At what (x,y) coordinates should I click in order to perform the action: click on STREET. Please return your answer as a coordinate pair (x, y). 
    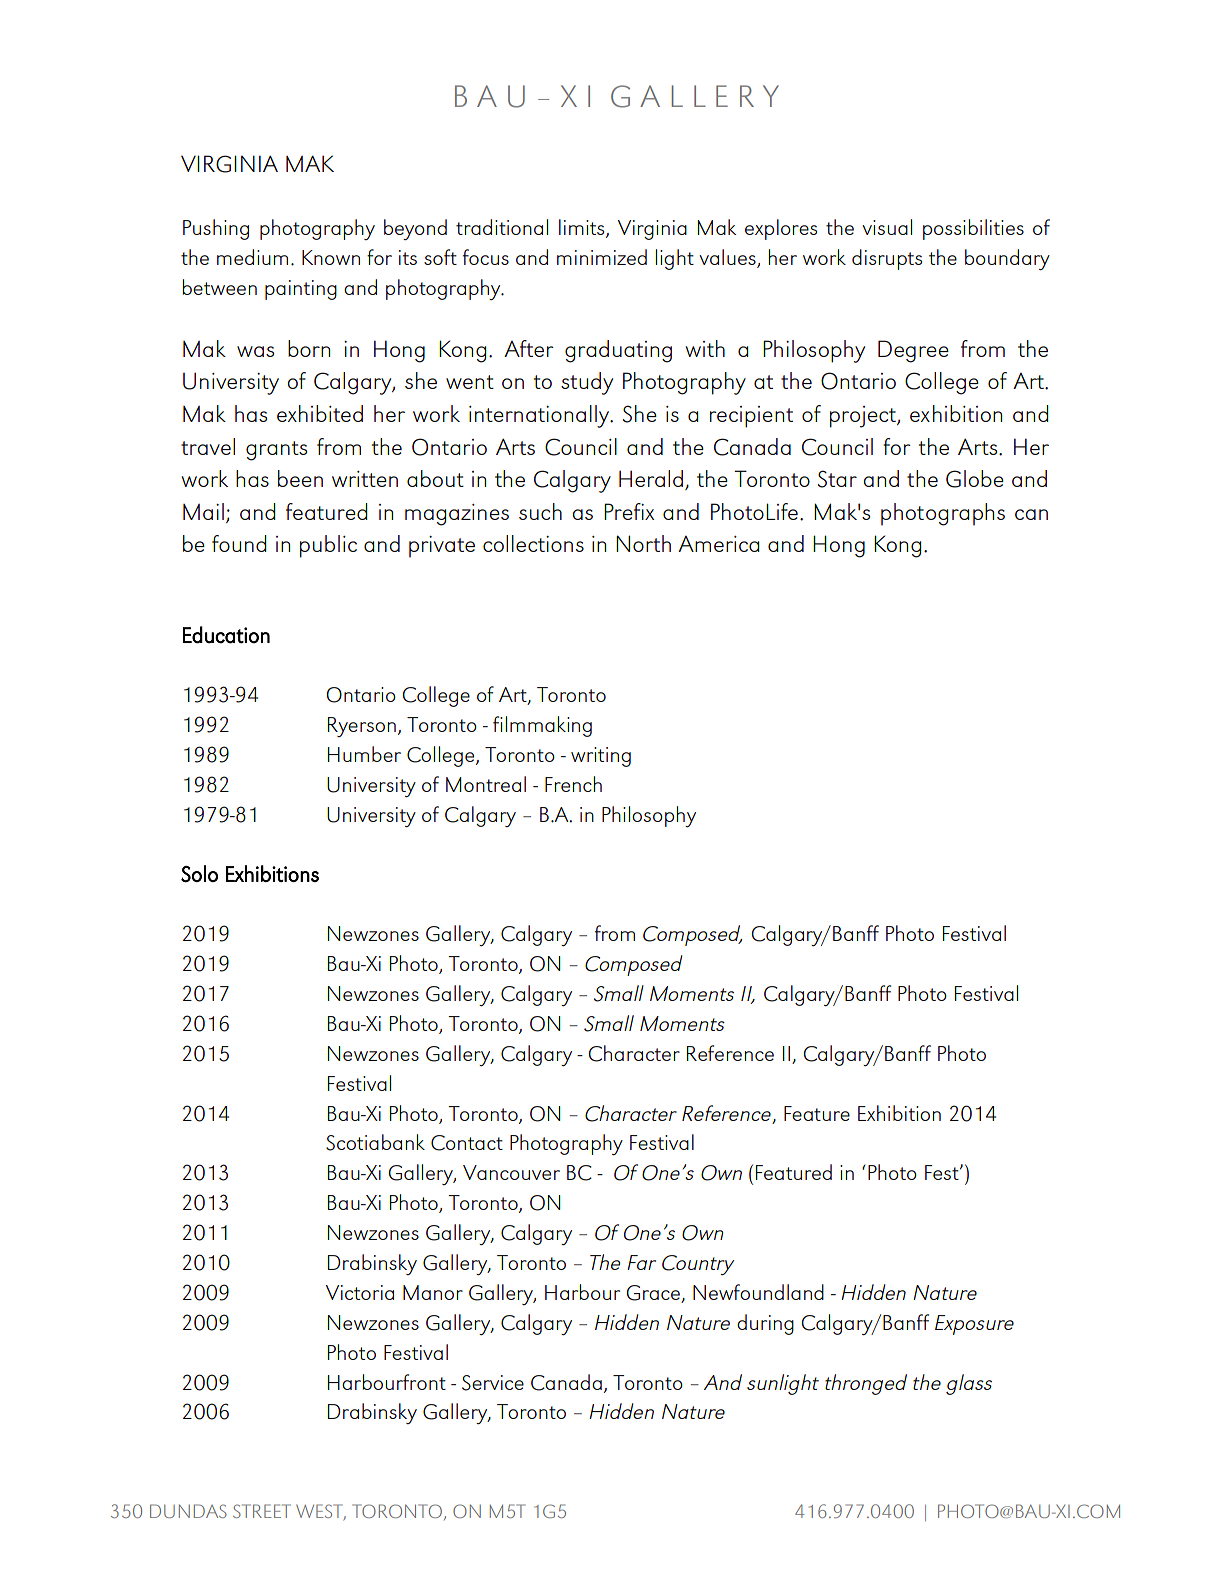
    Looking at the image, I should click on (262, 1511).
